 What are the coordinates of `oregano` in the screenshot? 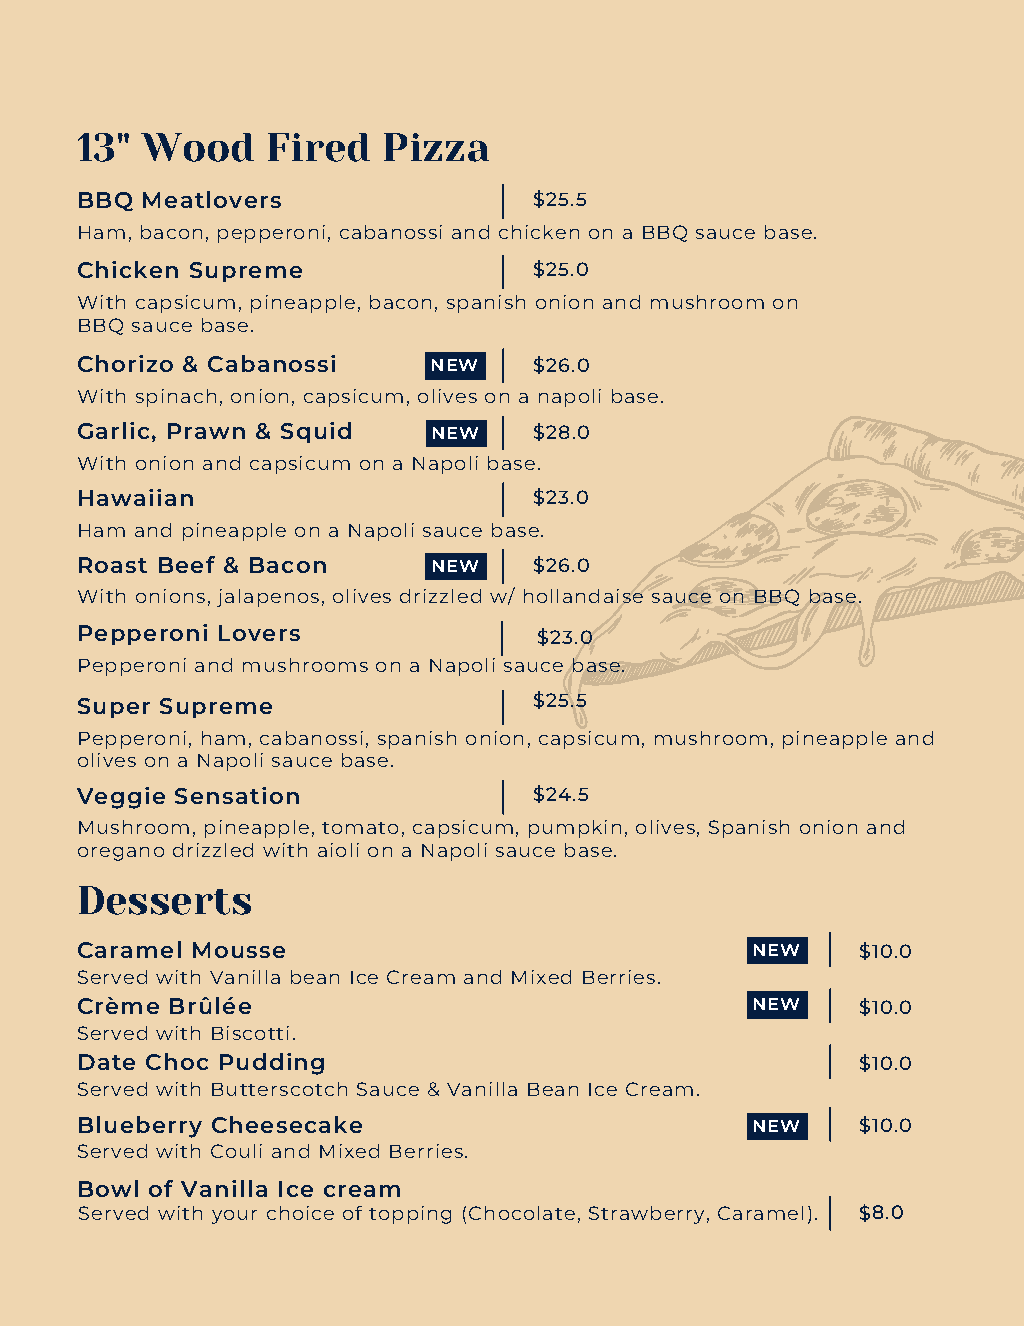 It's located at (121, 854).
